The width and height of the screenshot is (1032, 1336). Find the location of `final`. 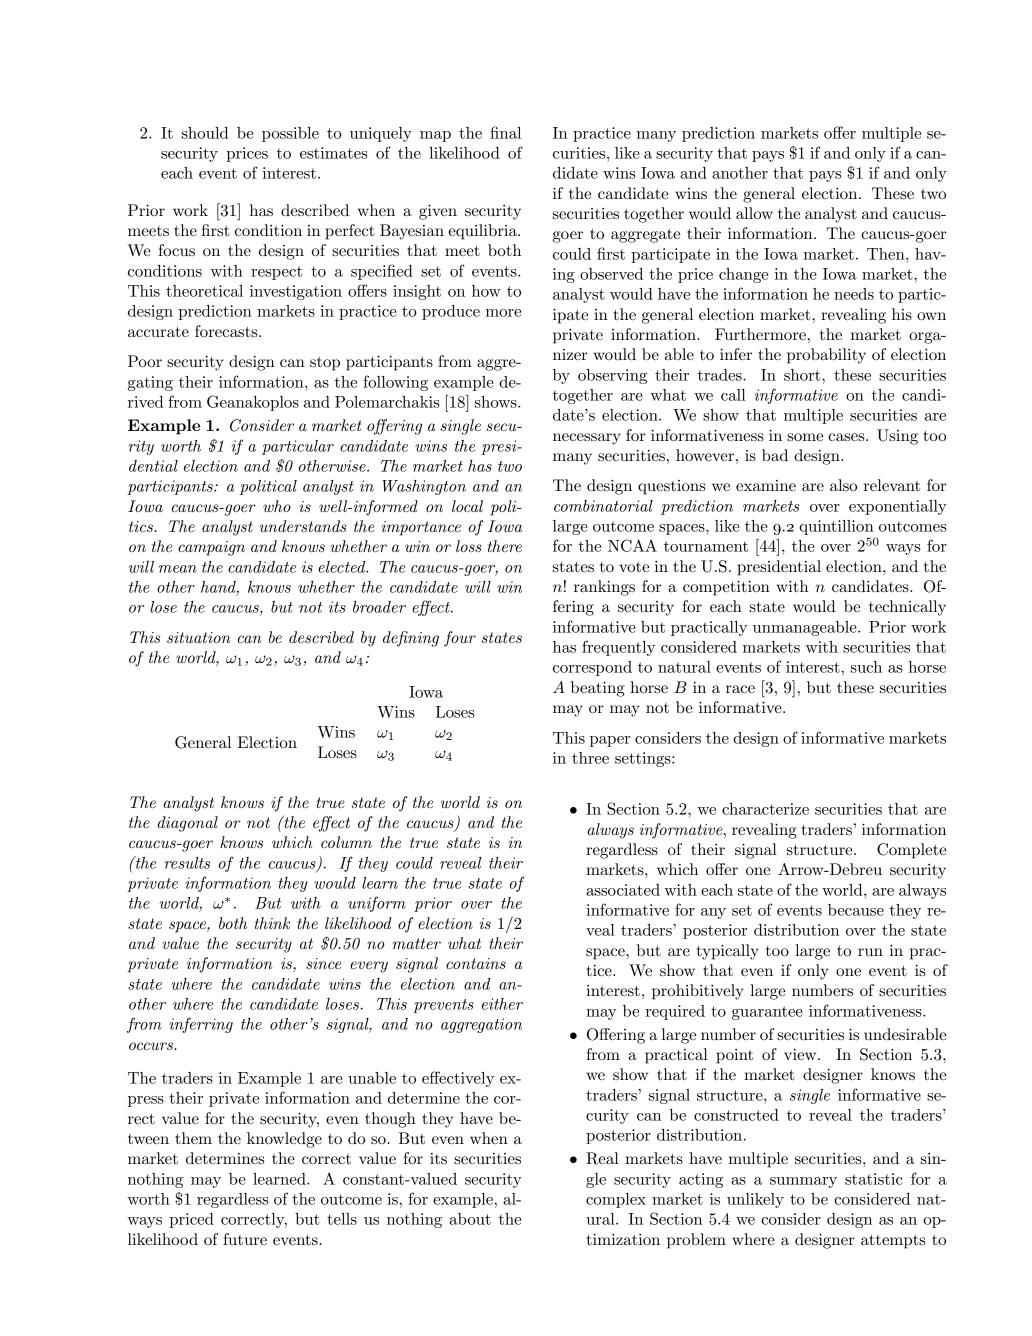

final is located at coordinates (505, 132).
